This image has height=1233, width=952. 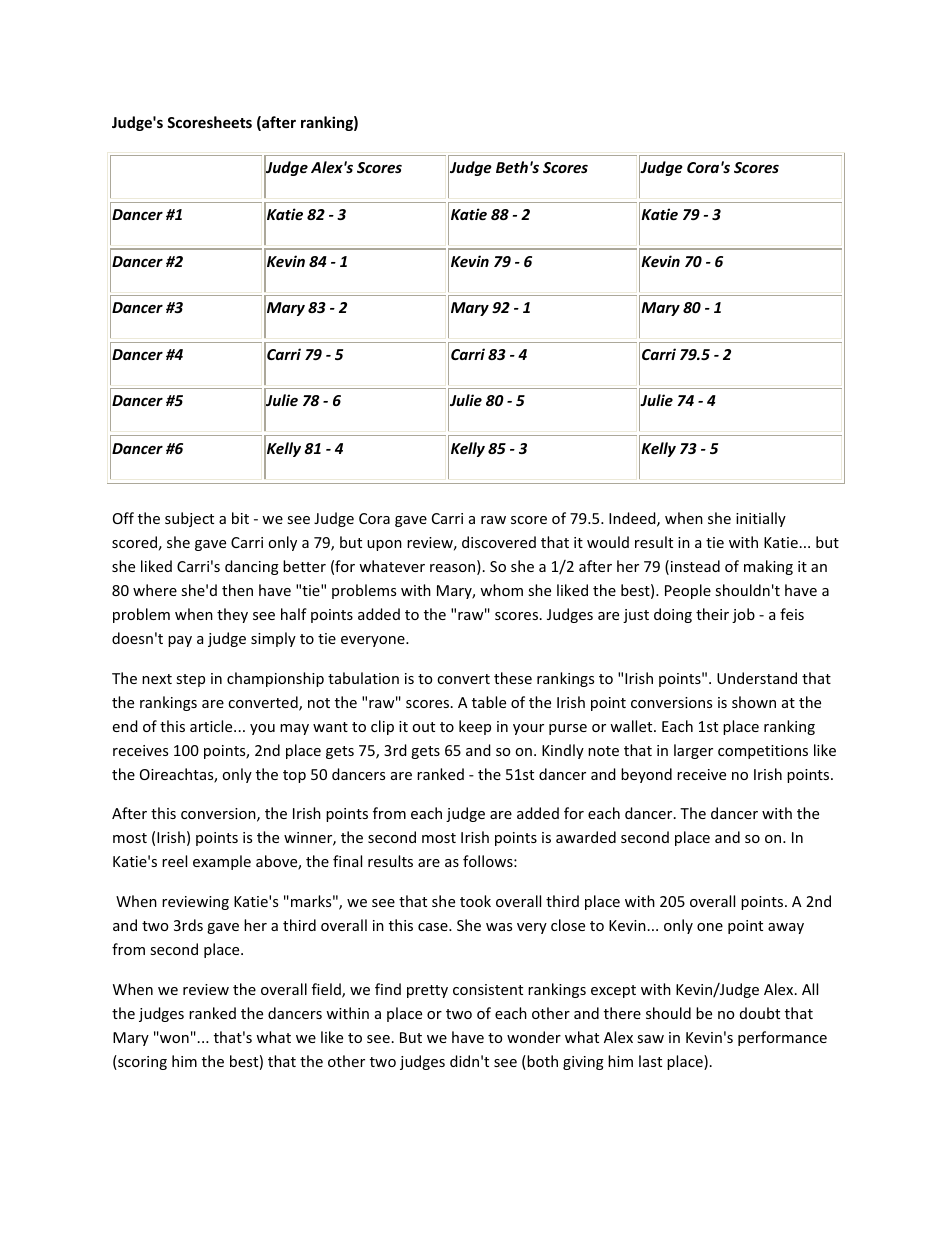 What do you see at coordinates (757, 678) in the image?
I see `Understand` at bounding box center [757, 678].
